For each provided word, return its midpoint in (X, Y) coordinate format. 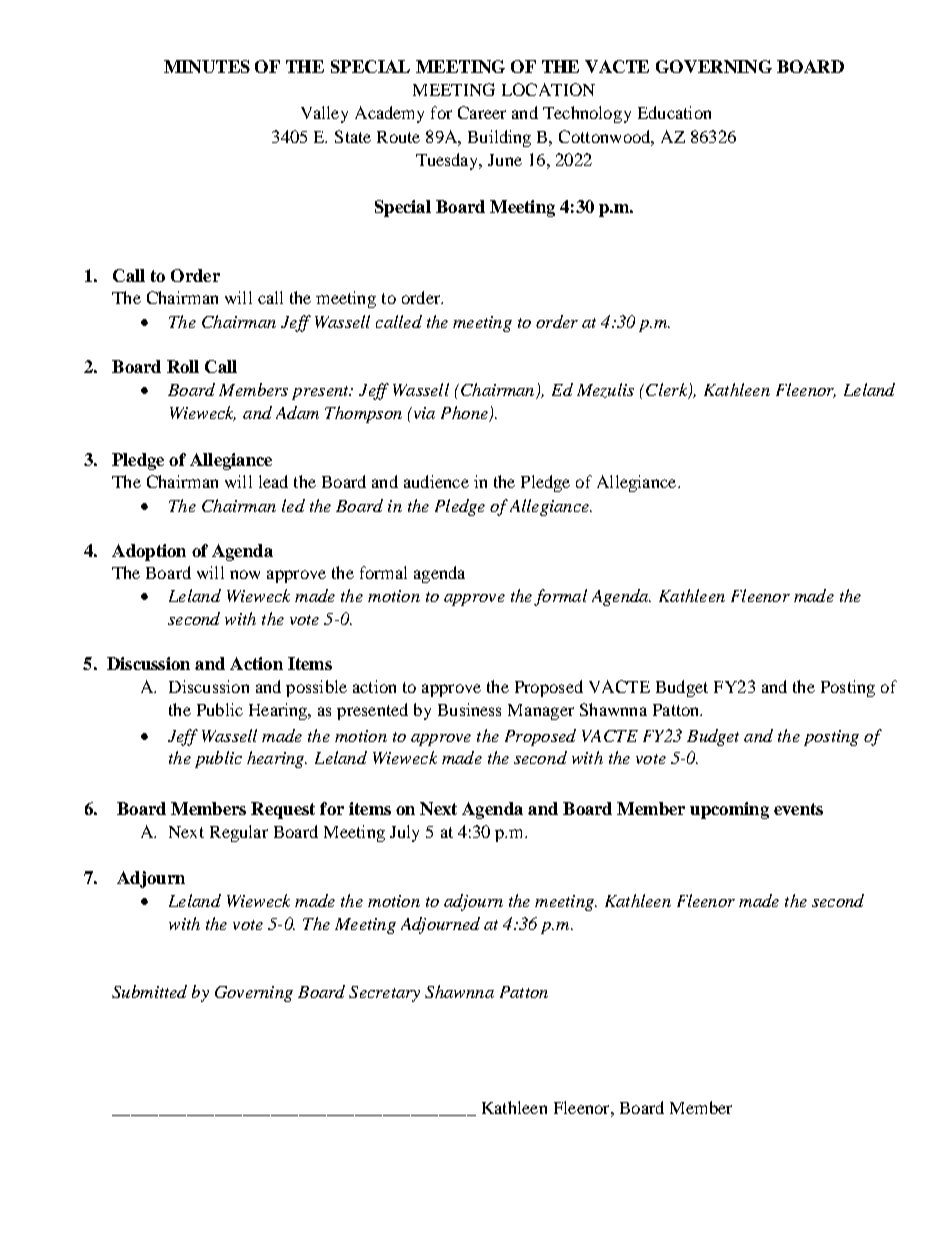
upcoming (729, 810)
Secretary (384, 994)
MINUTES (207, 66)
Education (674, 112)
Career (482, 112)
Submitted (149, 991)
